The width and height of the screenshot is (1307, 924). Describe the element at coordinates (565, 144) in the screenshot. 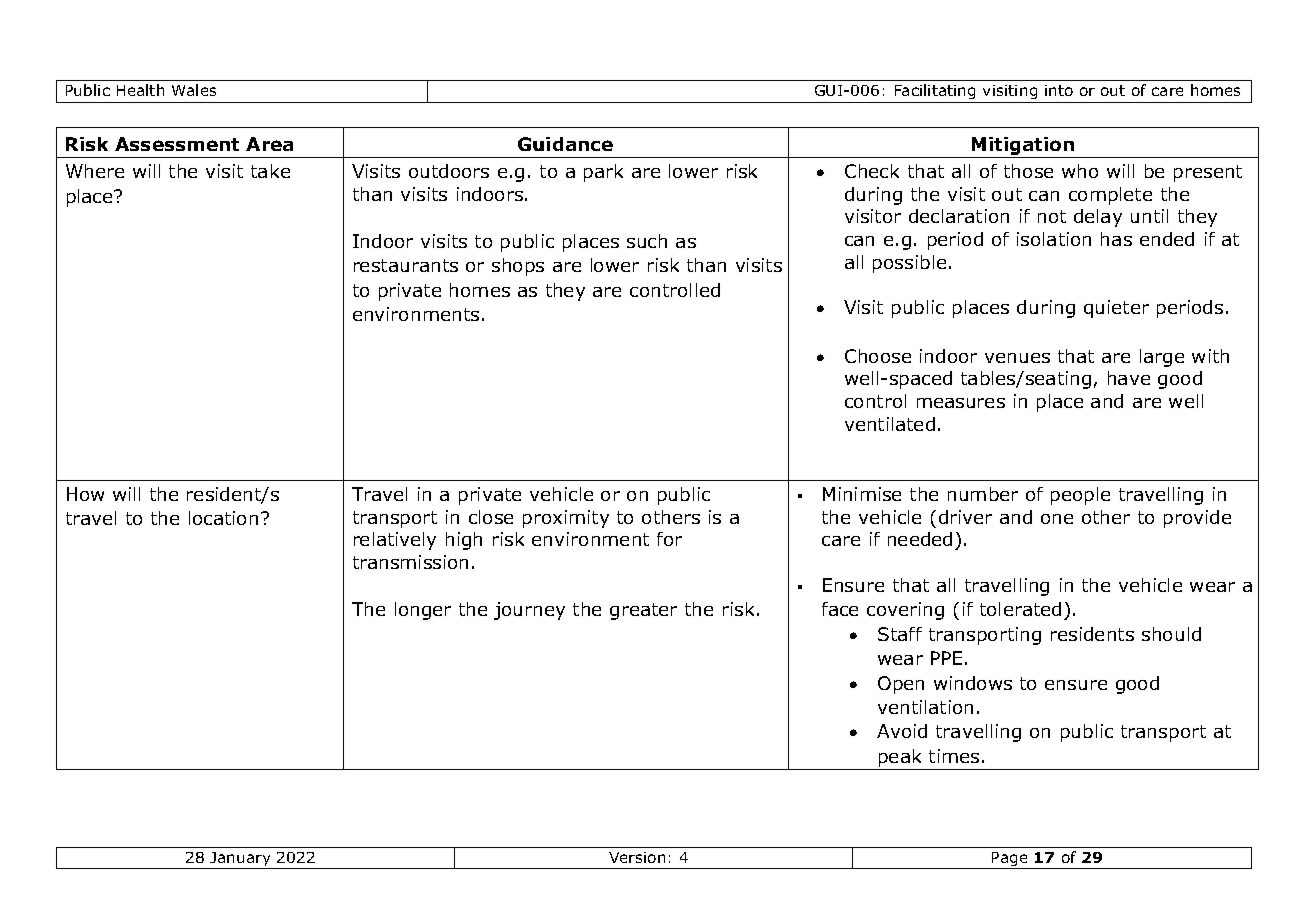

I see `Guidance` at that location.
